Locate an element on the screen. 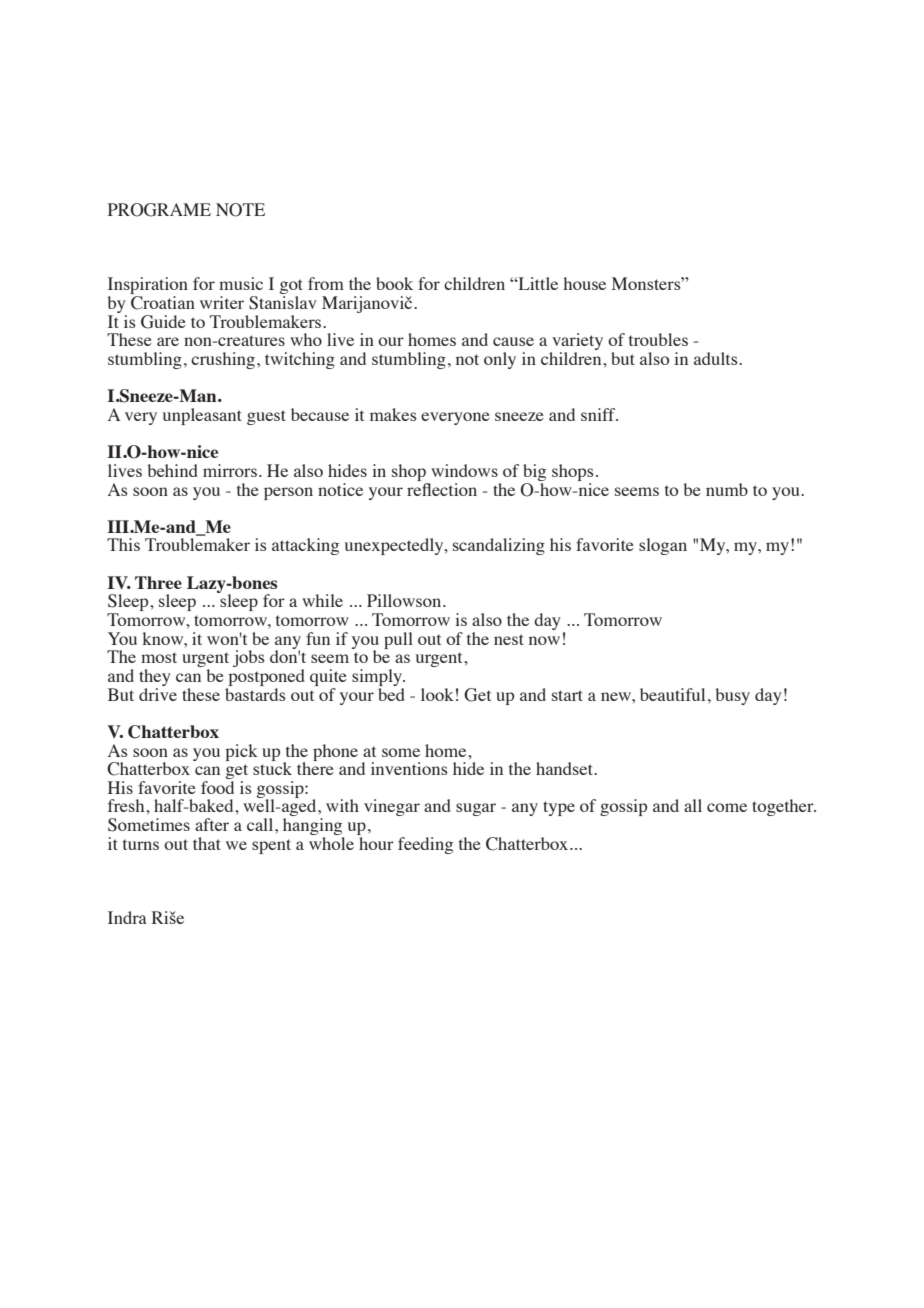  NOTE is located at coordinates (240, 210).
